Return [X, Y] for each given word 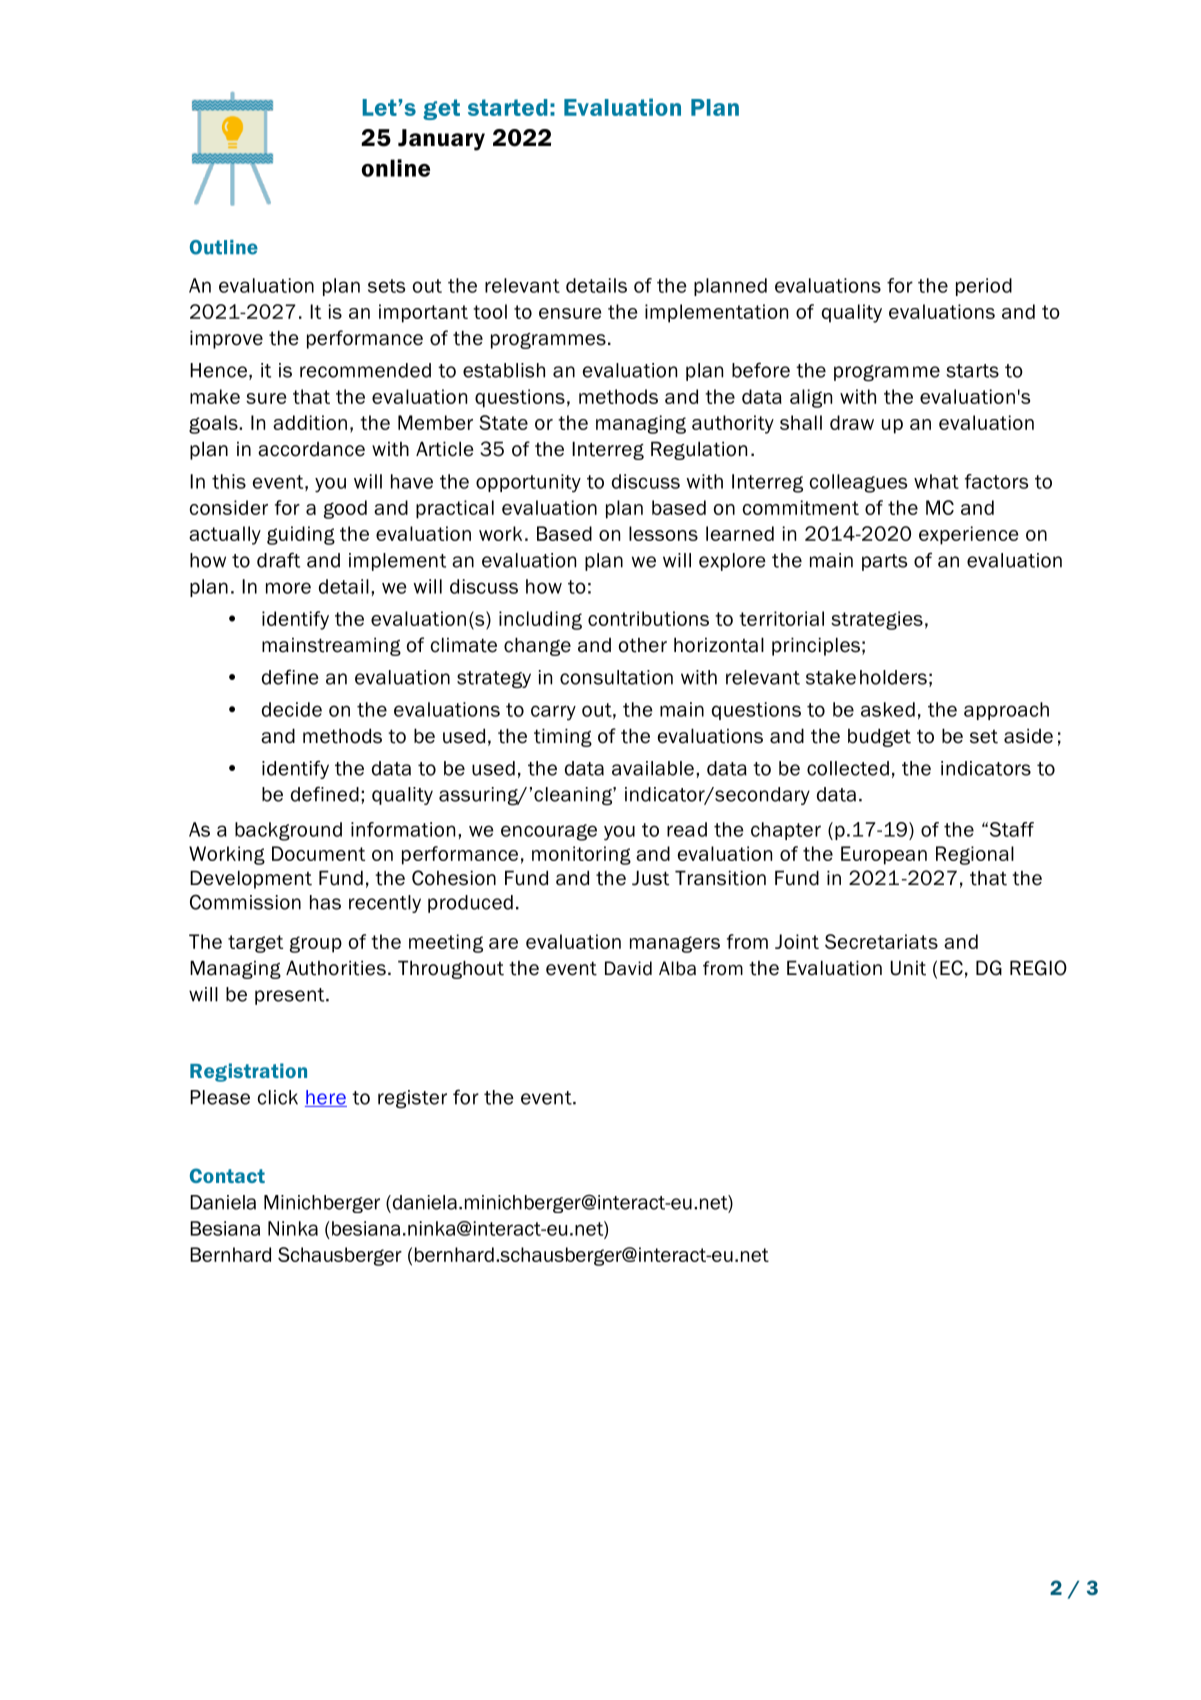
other [643, 645]
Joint [797, 941]
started [508, 107]
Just [650, 878]
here [326, 1098]
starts [972, 371]
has [325, 902]
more [288, 588]
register [412, 1099]
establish [504, 370]
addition [310, 422]
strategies [877, 620]
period [984, 287]
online [396, 168]
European [884, 855]
